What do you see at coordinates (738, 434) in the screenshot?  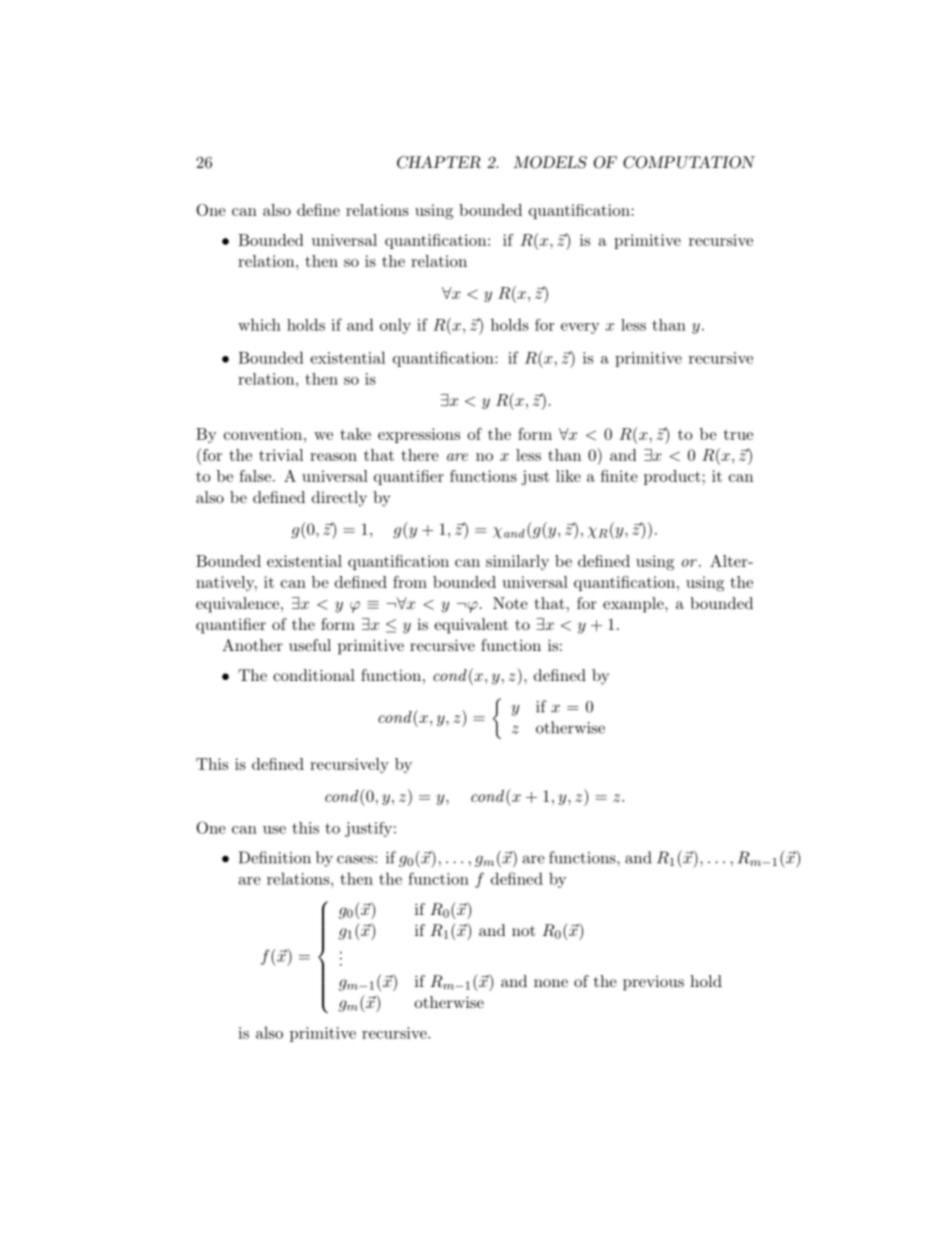 I see `true` at bounding box center [738, 434].
